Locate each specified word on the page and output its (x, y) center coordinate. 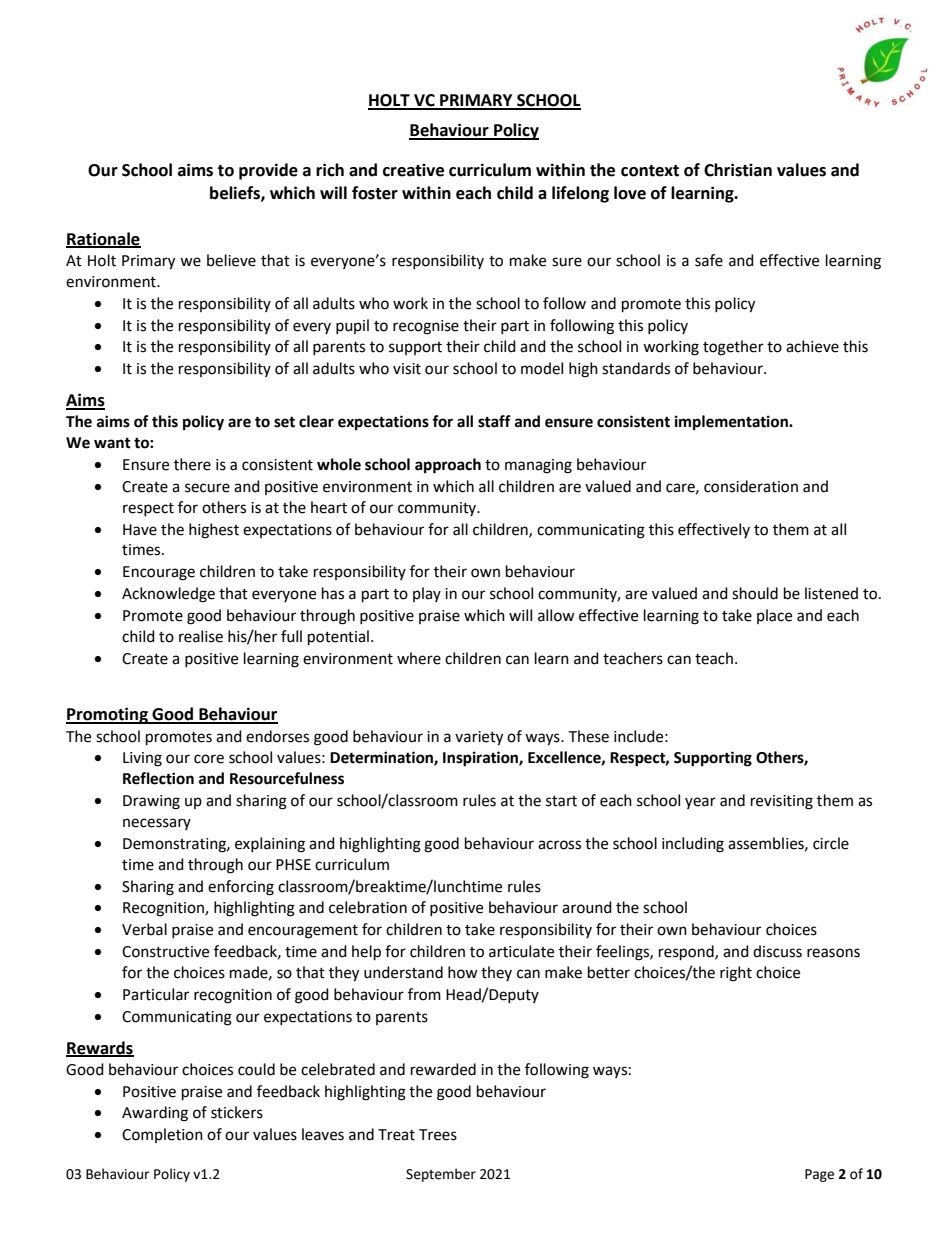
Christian (738, 170)
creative (413, 170)
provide (268, 171)
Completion (162, 1135)
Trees (438, 1135)
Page (819, 1175)
